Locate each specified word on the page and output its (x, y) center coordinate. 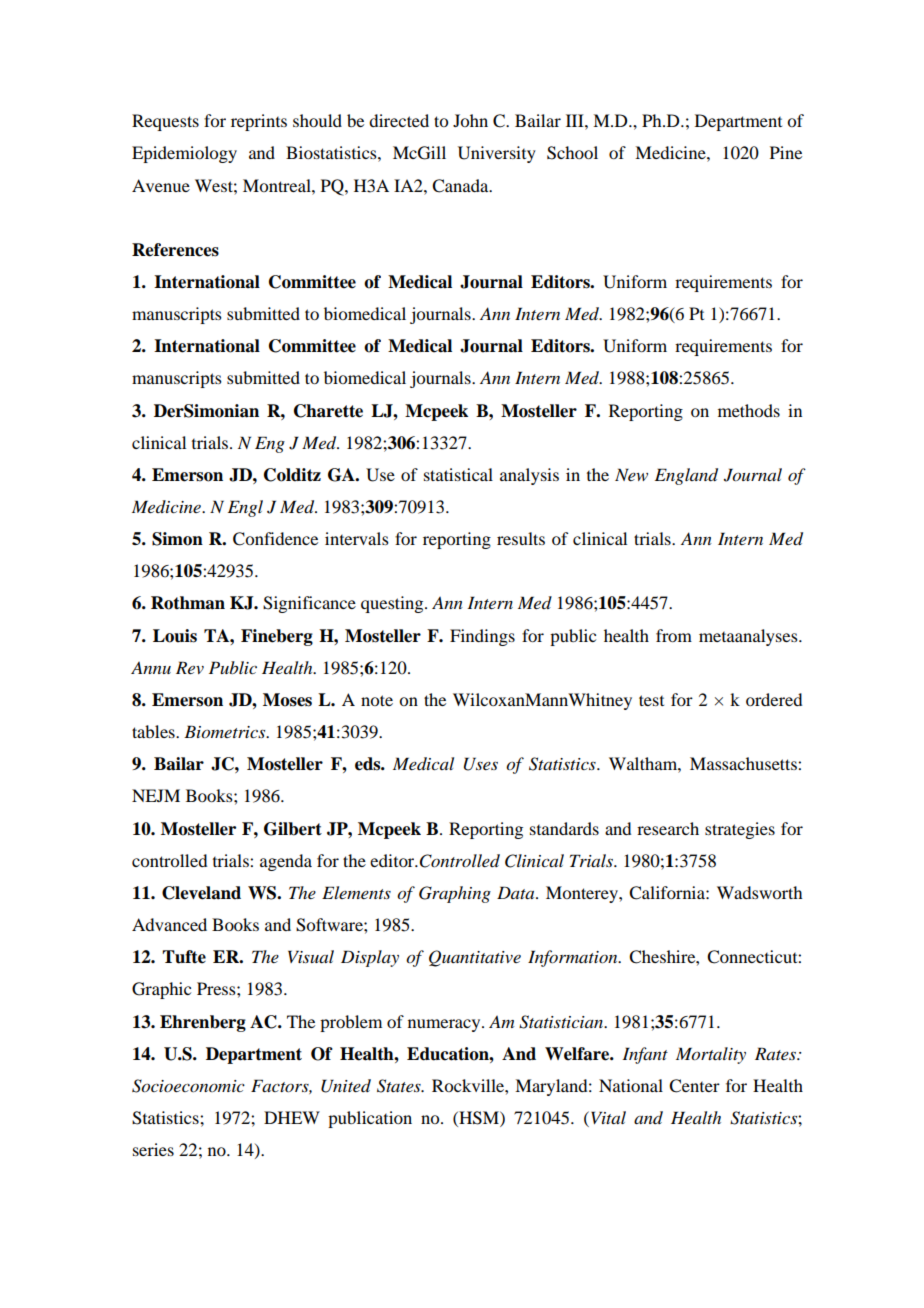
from (674, 635)
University (497, 154)
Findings (482, 637)
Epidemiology (184, 154)
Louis (175, 636)
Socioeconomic (188, 1086)
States (400, 1086)
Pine (786, 152)
